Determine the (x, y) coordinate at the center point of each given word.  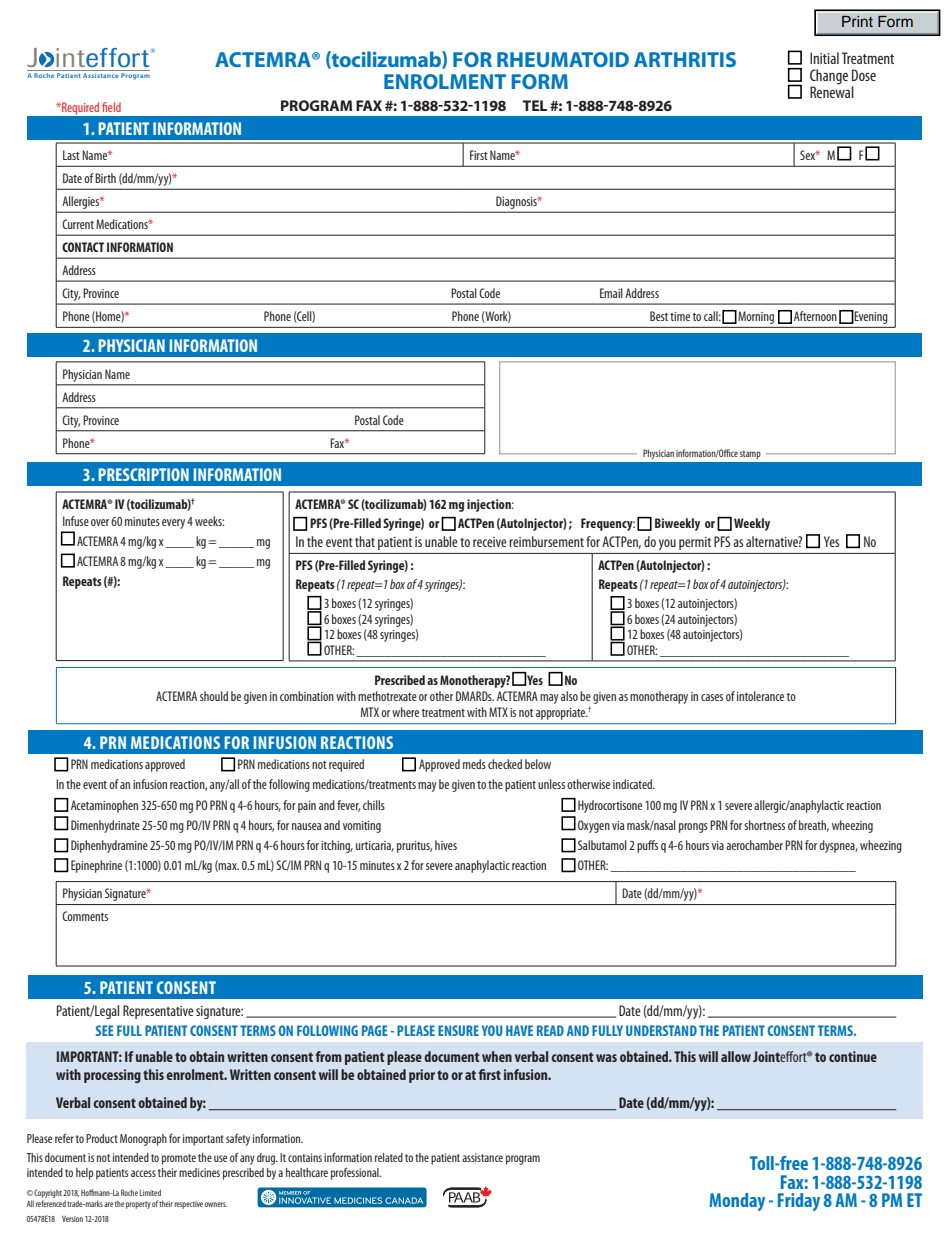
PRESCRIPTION (144, 474)
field (111, 107)
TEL (534, 105)
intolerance (760, 696)
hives (446, 845)
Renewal (832, 91)
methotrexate (387, 696)
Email (611, 293)
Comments (85, 916)
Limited (150, 1192)
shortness (764, 825)
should (214, 696)
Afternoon (815, 316)
